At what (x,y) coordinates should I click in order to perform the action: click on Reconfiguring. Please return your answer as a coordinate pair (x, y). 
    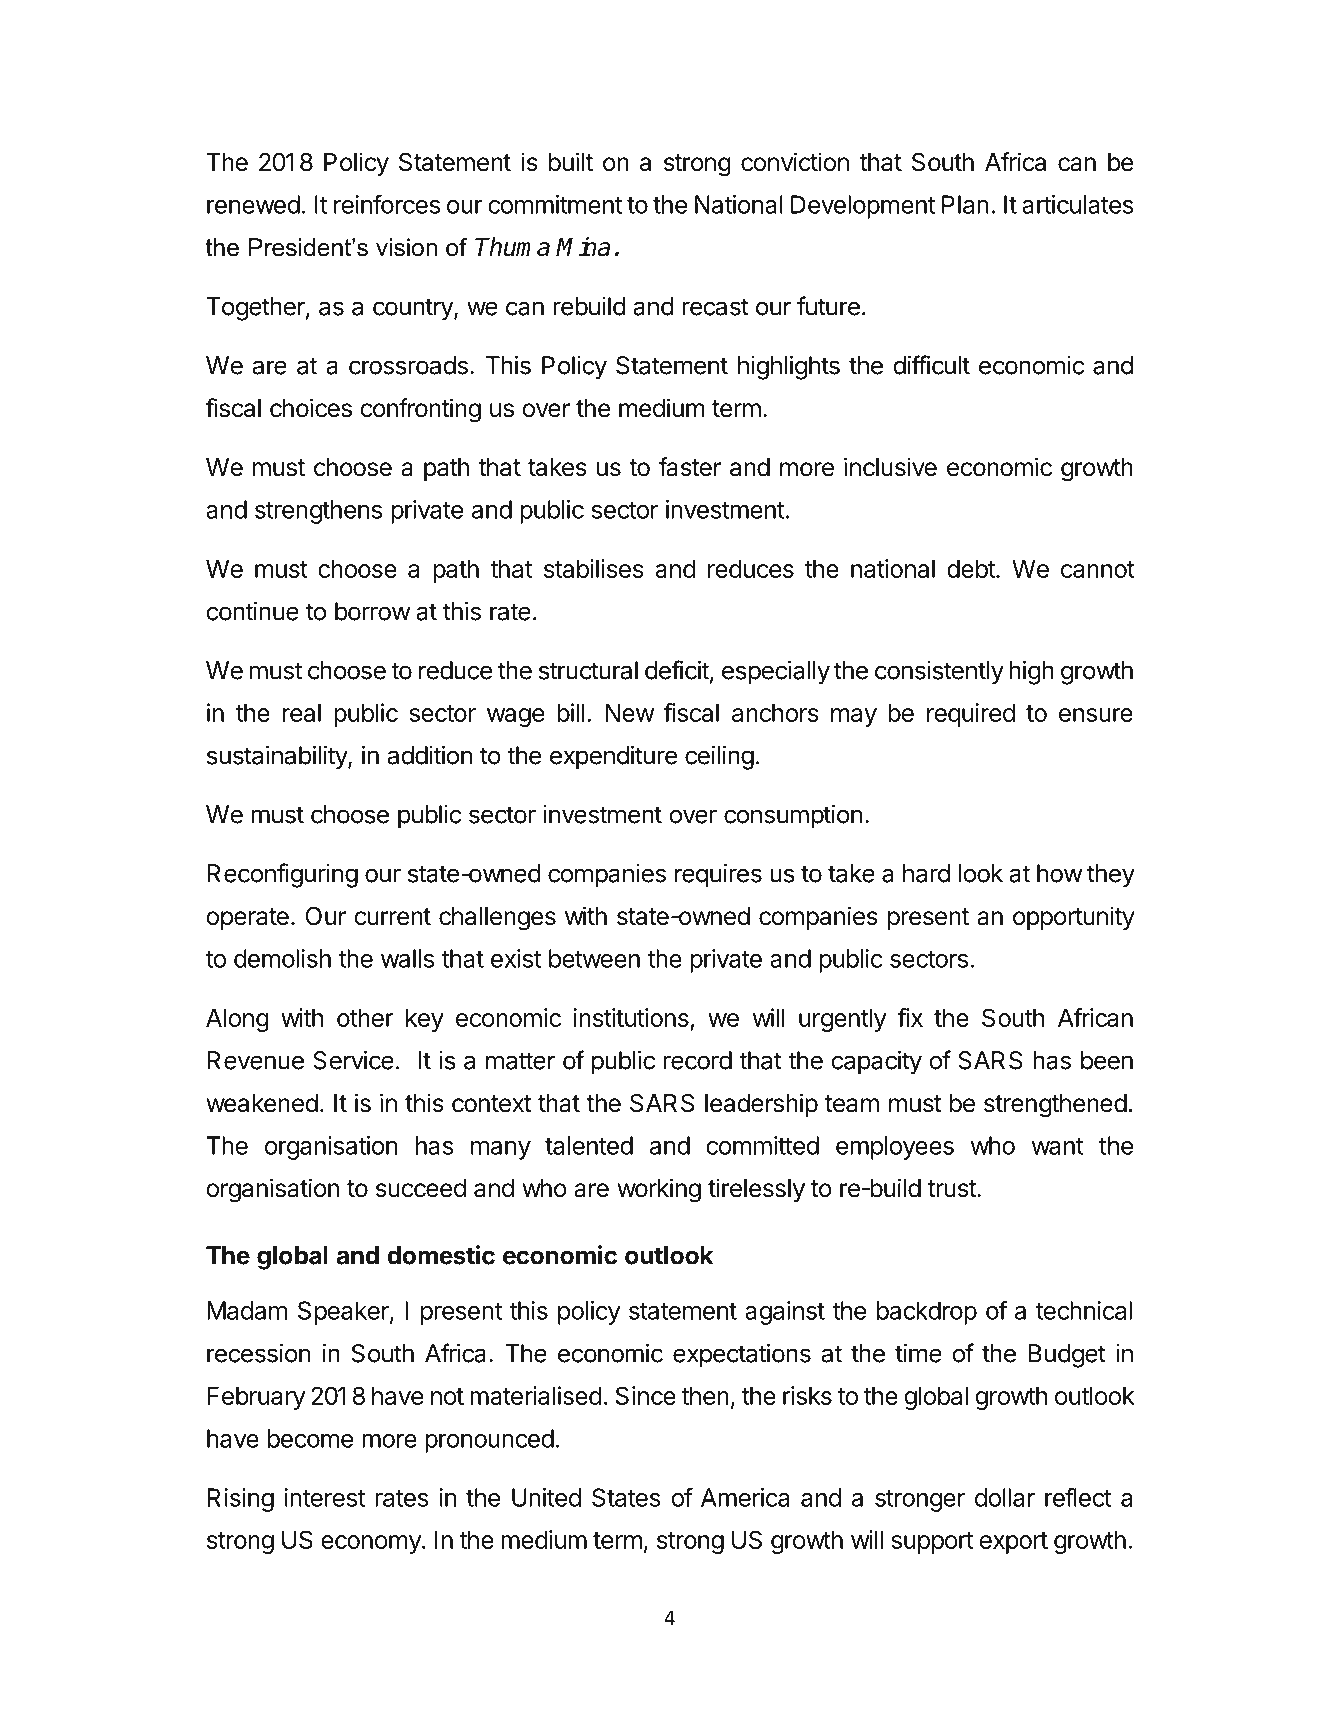
    Looking at the image, I should click on (282, 875).
